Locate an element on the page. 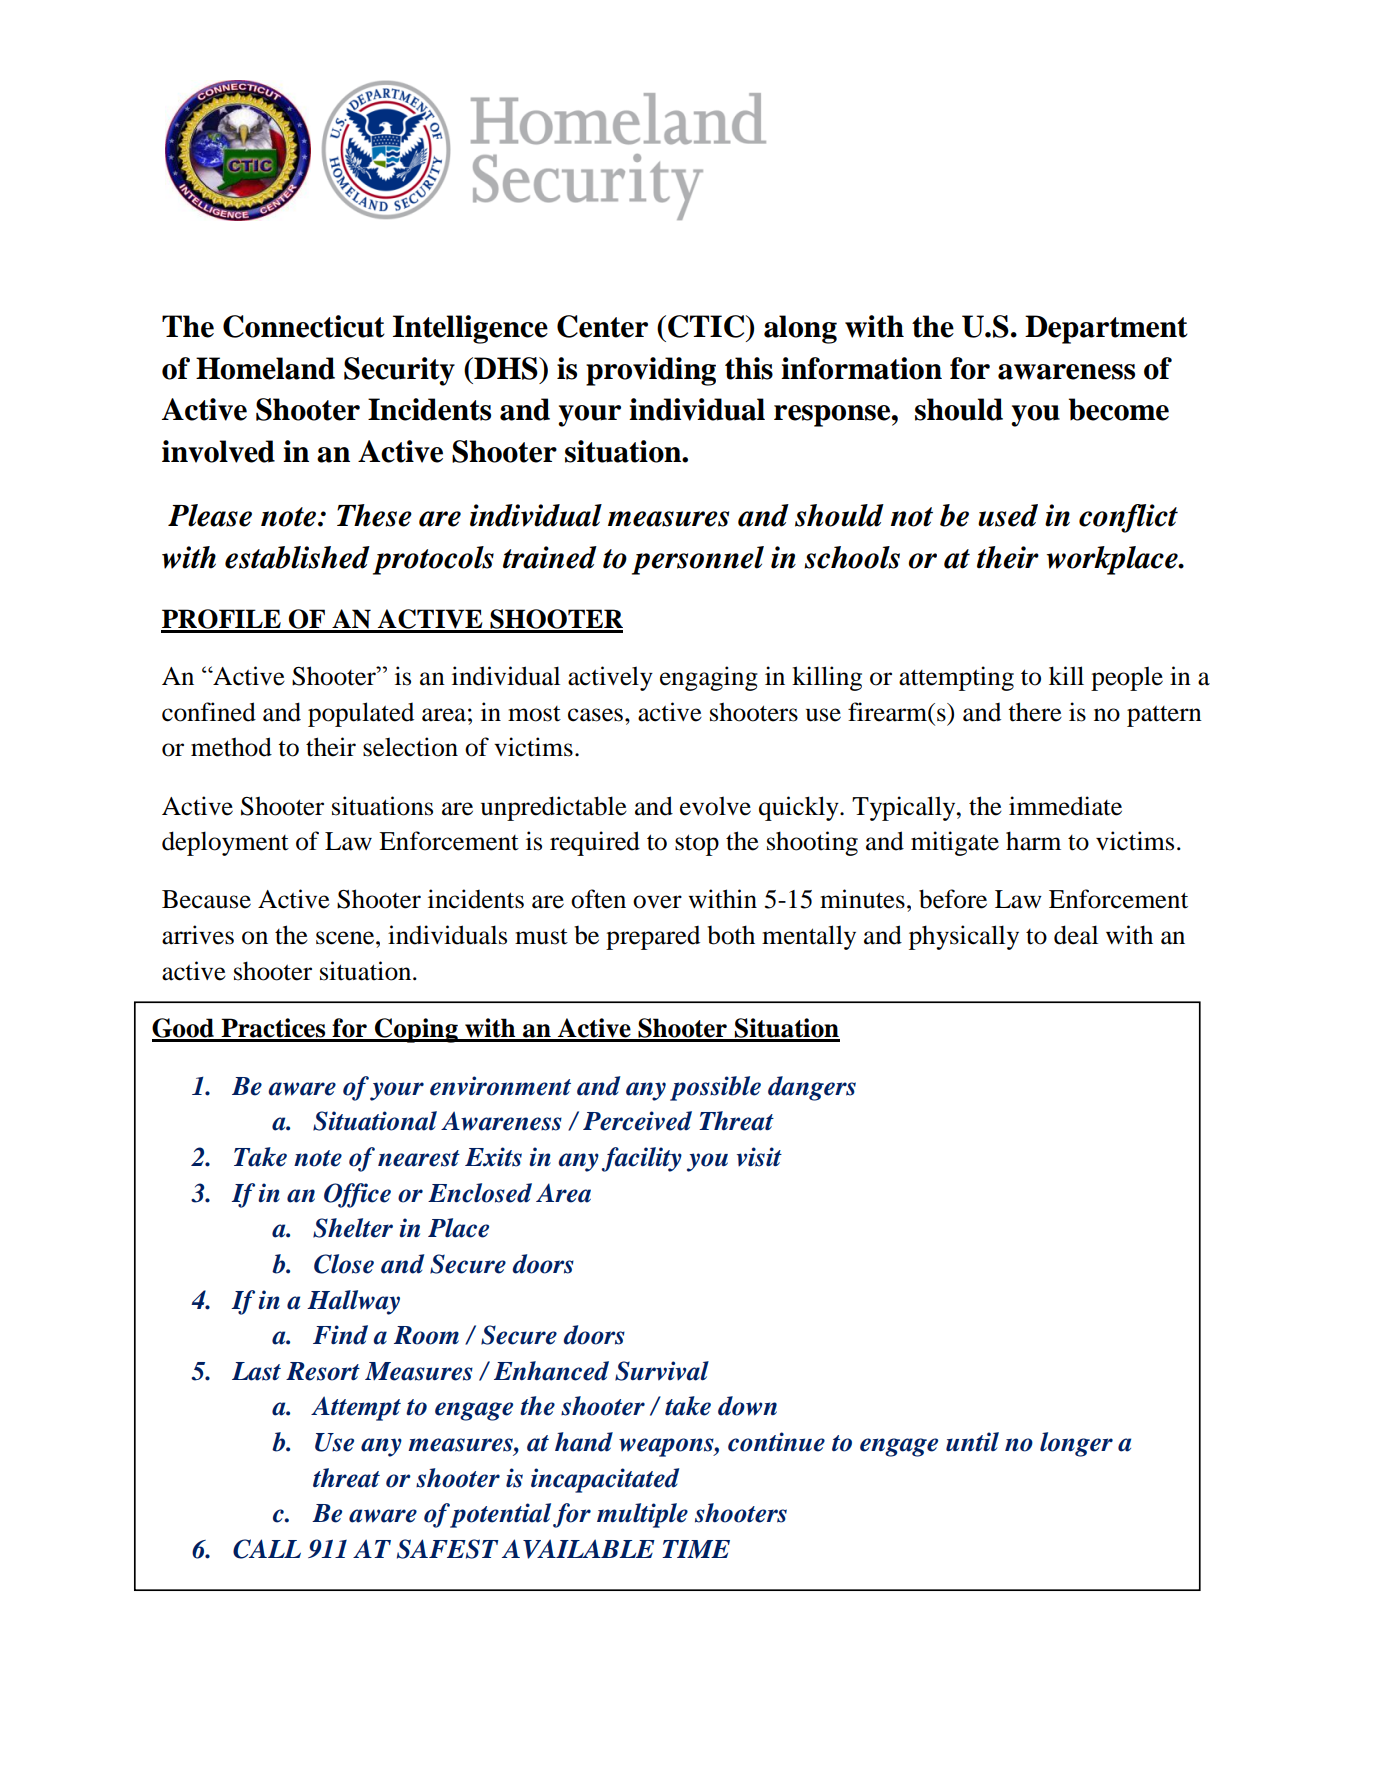  multiple is located at coordinates (642, 1515).
